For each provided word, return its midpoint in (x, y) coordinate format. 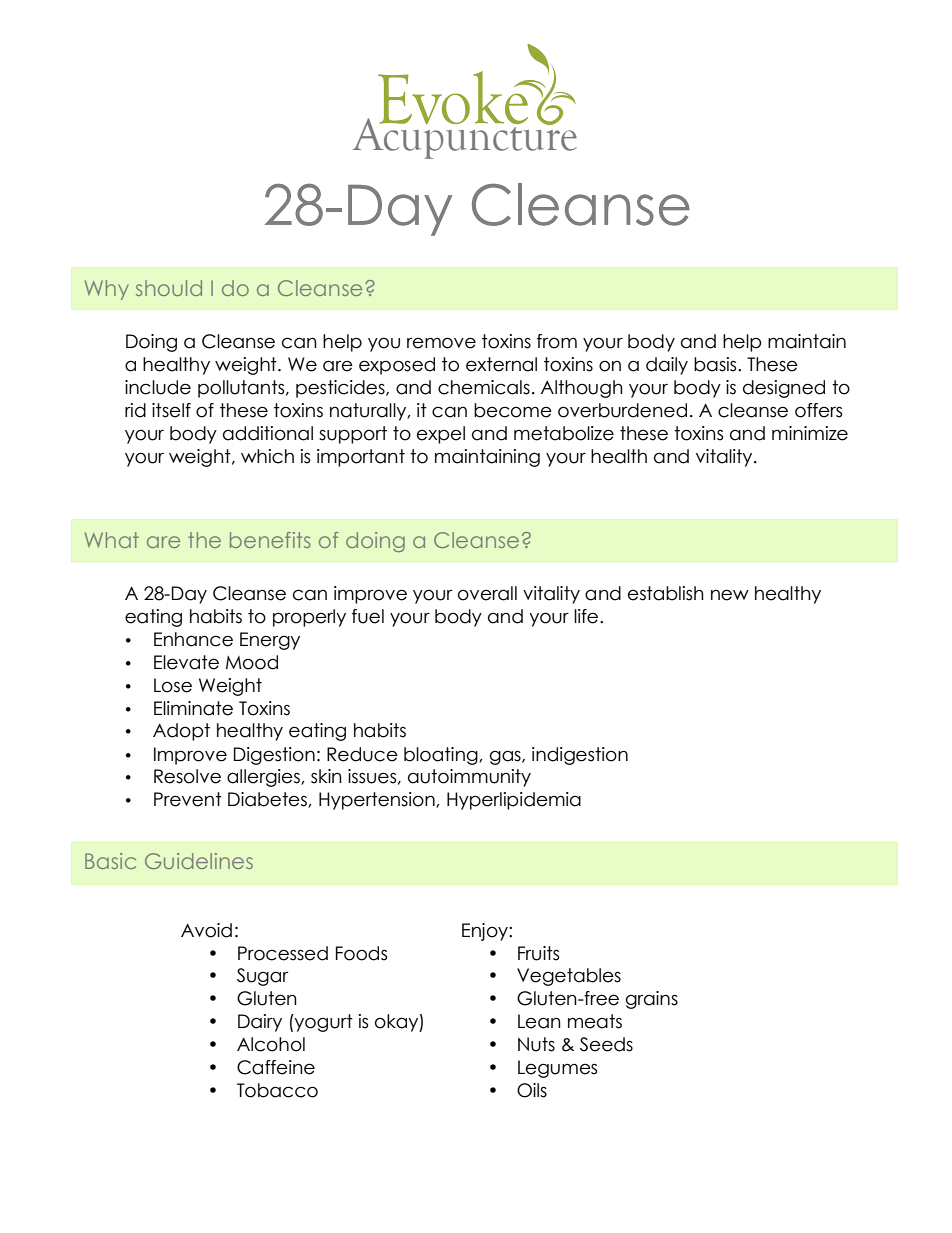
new (730, 595)
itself (171, 410)
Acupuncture (465, 137)
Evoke (454, 97)
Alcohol (271, 1044)
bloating (442, 756)
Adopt (181, 732)
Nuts (536, 1044)
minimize (810, 433)
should (169, 288)
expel (441, 435)
